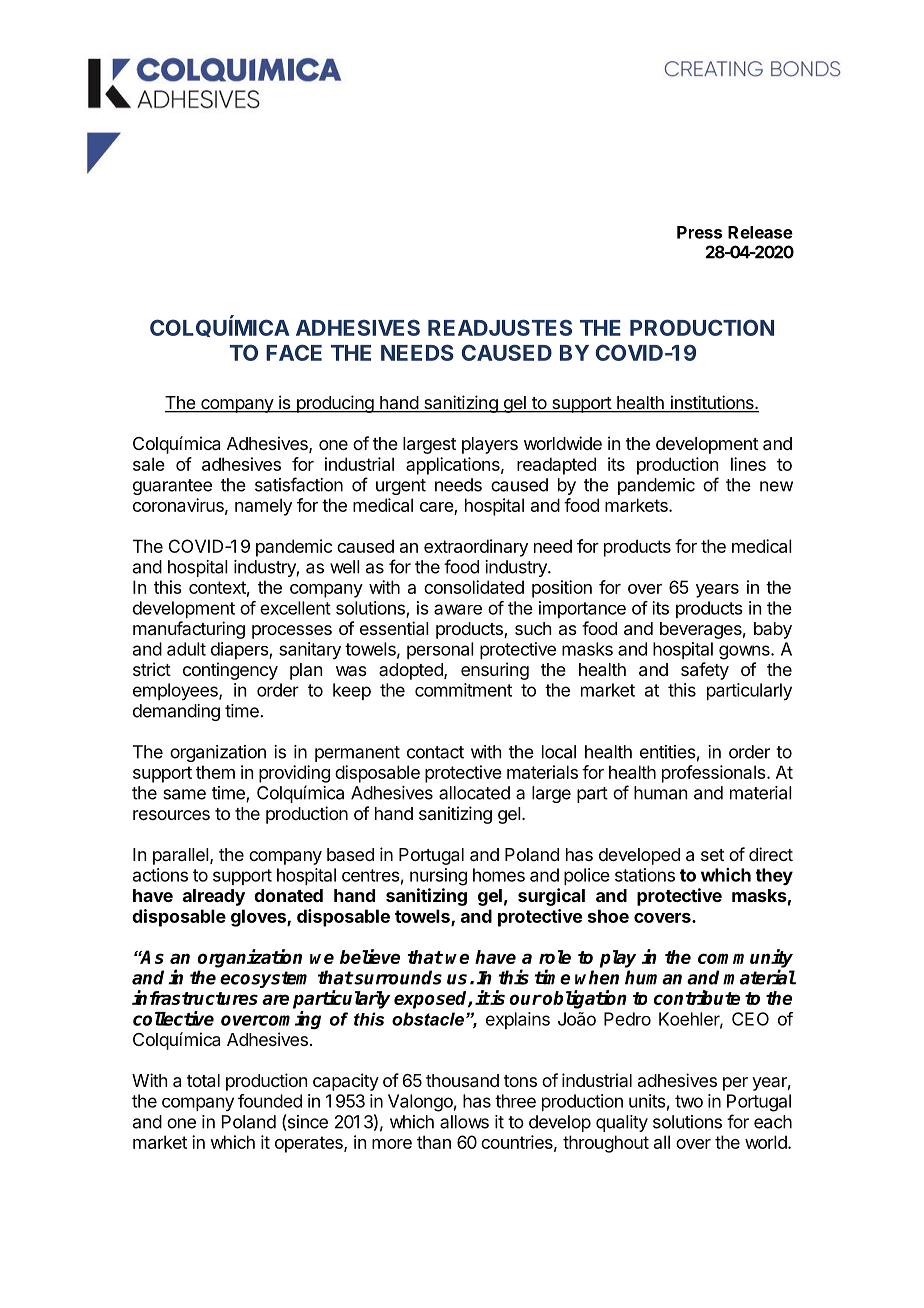 The image size is (924, 1308). I want to click on lines, so click(748, 464).
